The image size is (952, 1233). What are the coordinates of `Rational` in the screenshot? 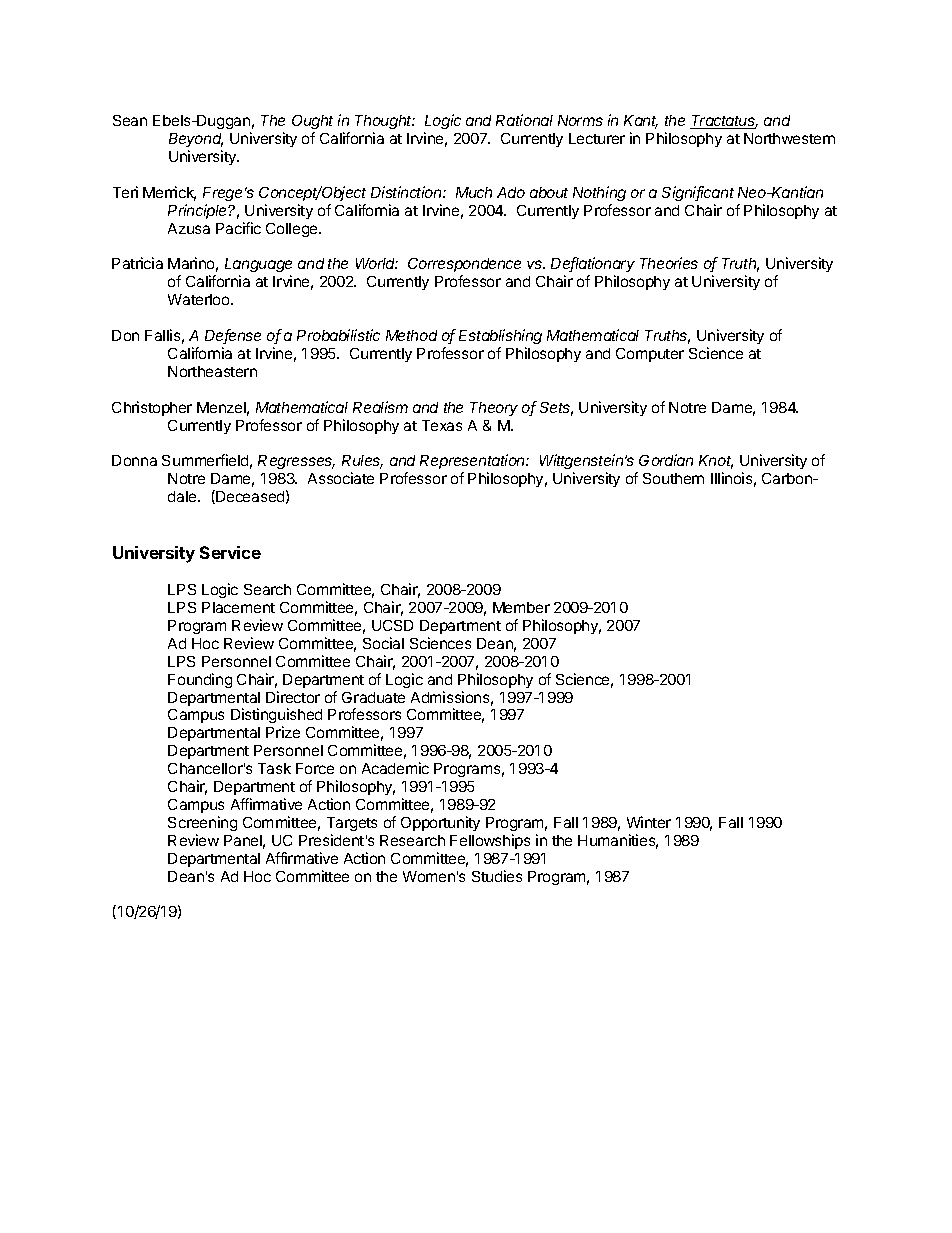 It's located at (524, 120).
